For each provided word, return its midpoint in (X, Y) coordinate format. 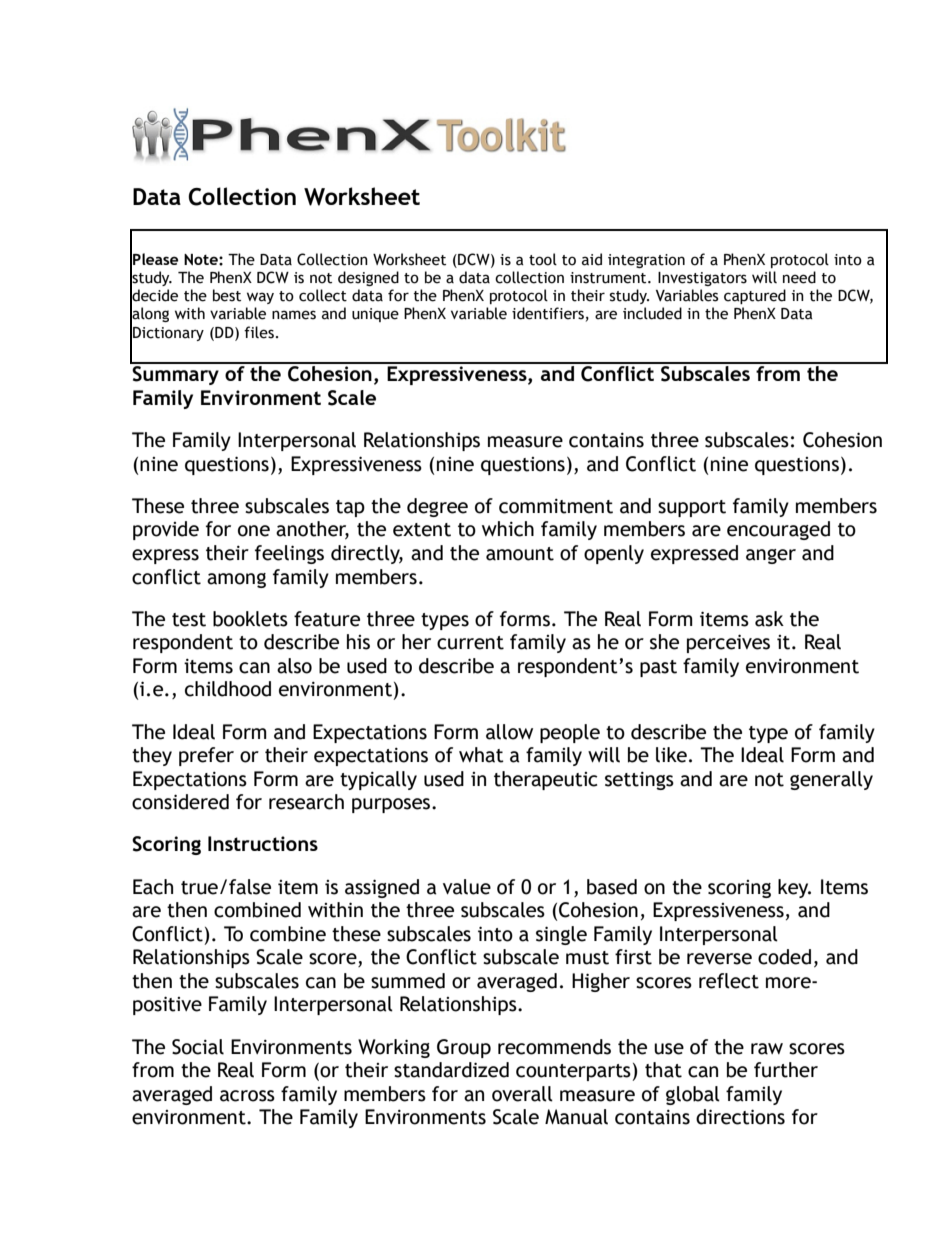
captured (755, 296)
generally (831, 780)
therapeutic (545, 780)
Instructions (263, 843)
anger (771, 556)
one (254, 531)
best (227, 295)
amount (520, 554)
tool (543, 259)
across (247, 1096)
